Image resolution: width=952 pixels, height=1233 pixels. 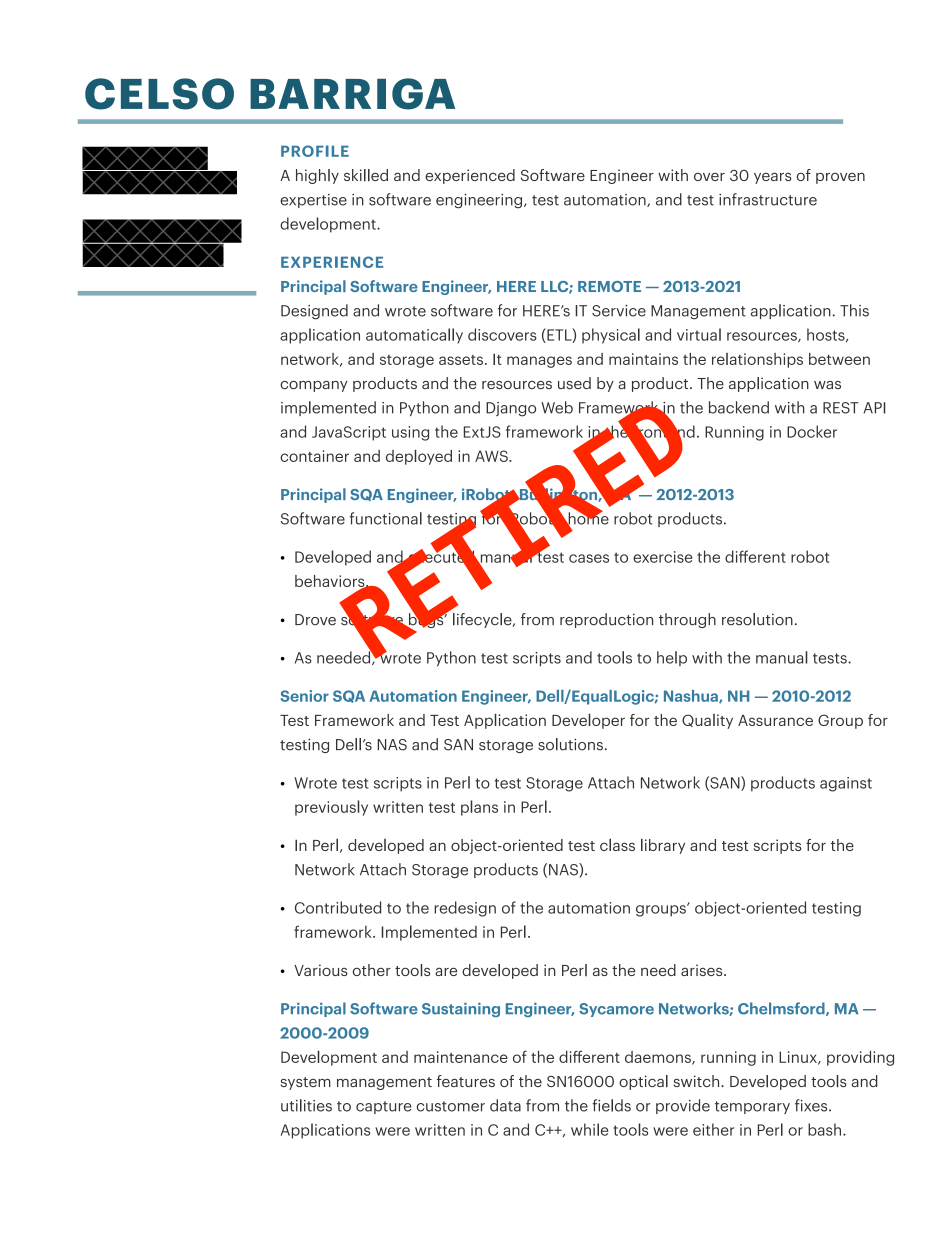 I want to click on Drove, so click(x=315, y=620).
